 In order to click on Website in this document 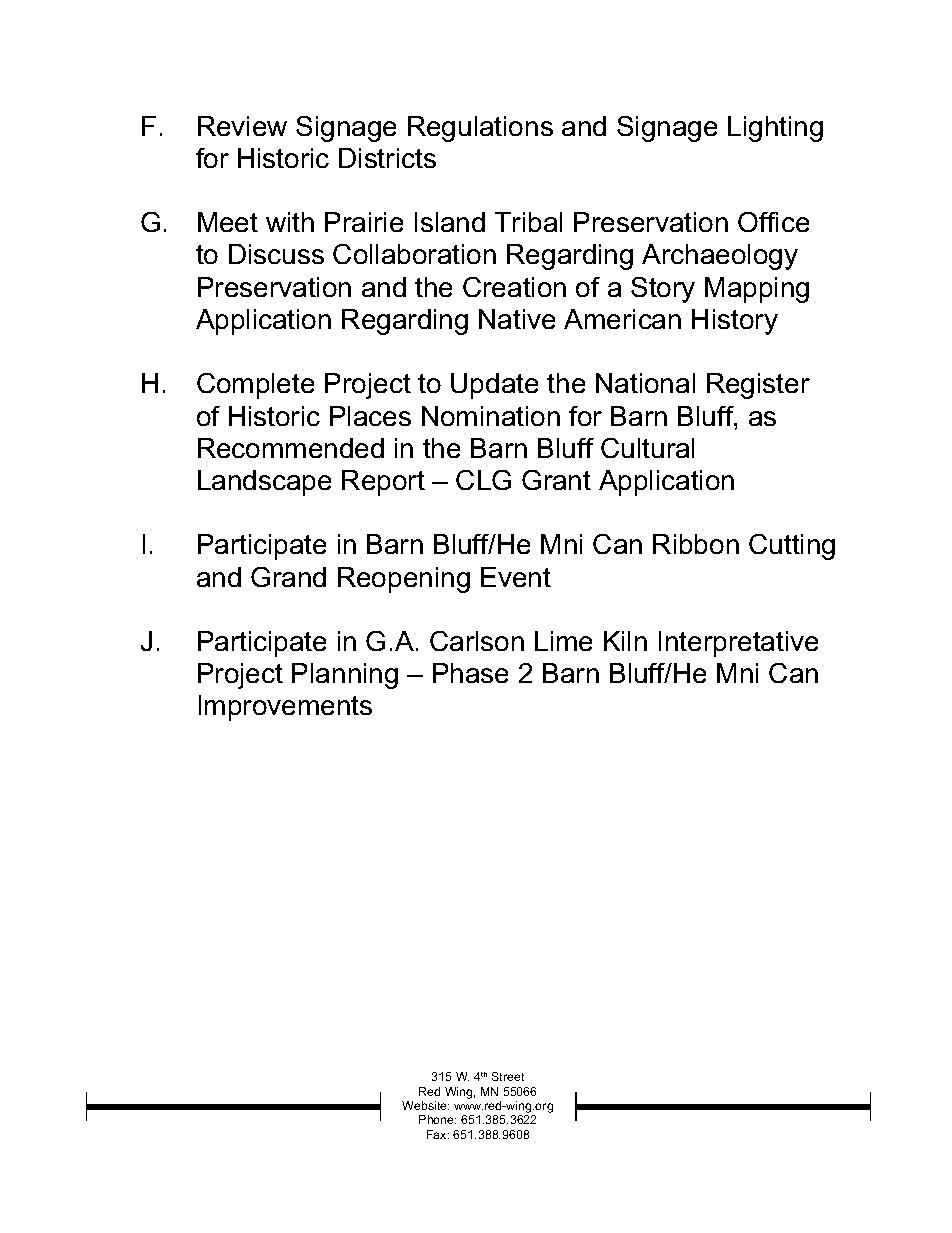, I will do `click(425, 1105)`.
